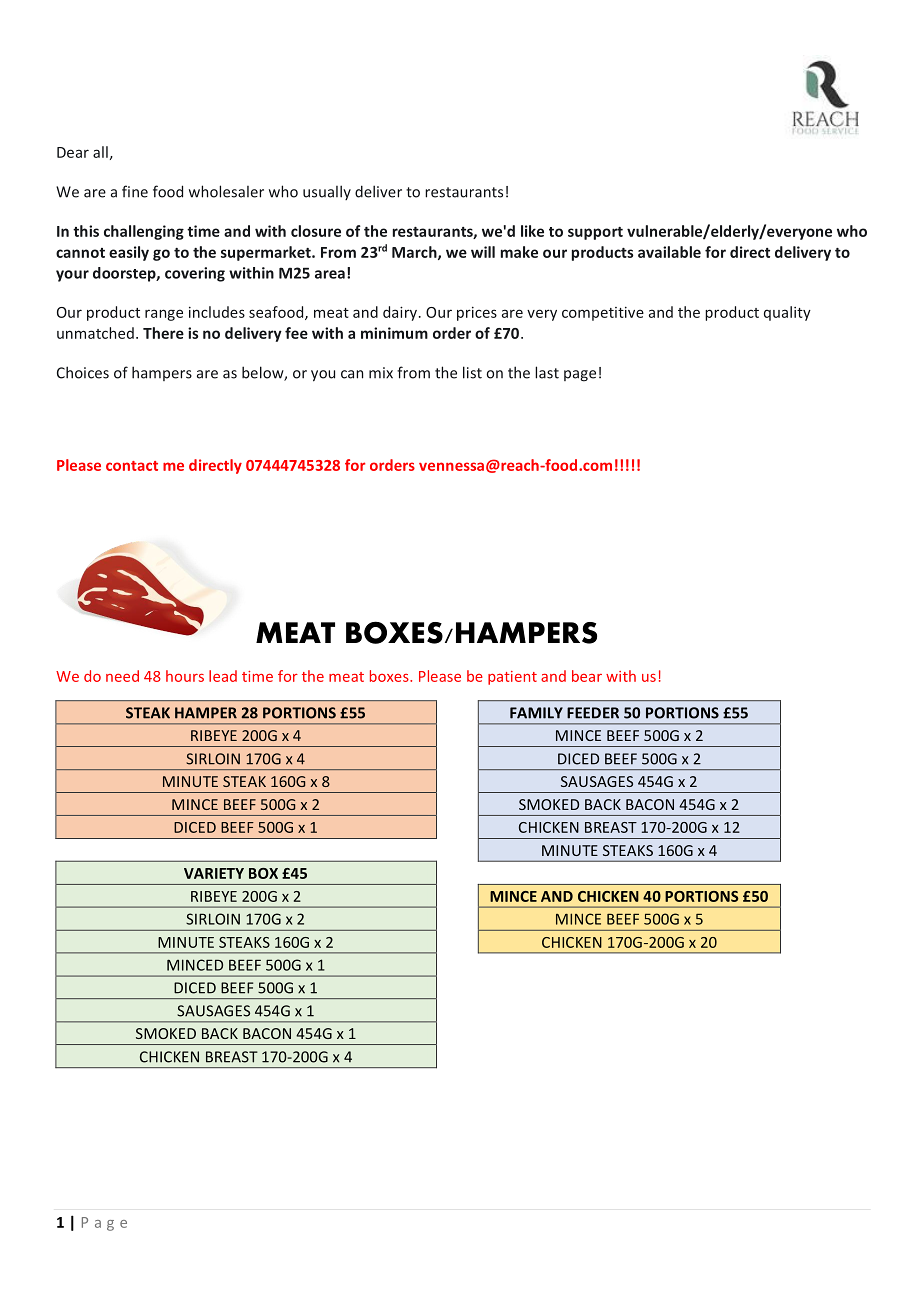 The height and width of the screenshot is (1308, 924). What do you see at coordinates (512, 678) in the screenshot?
I see `patient` at bounding box center [512, 678].
